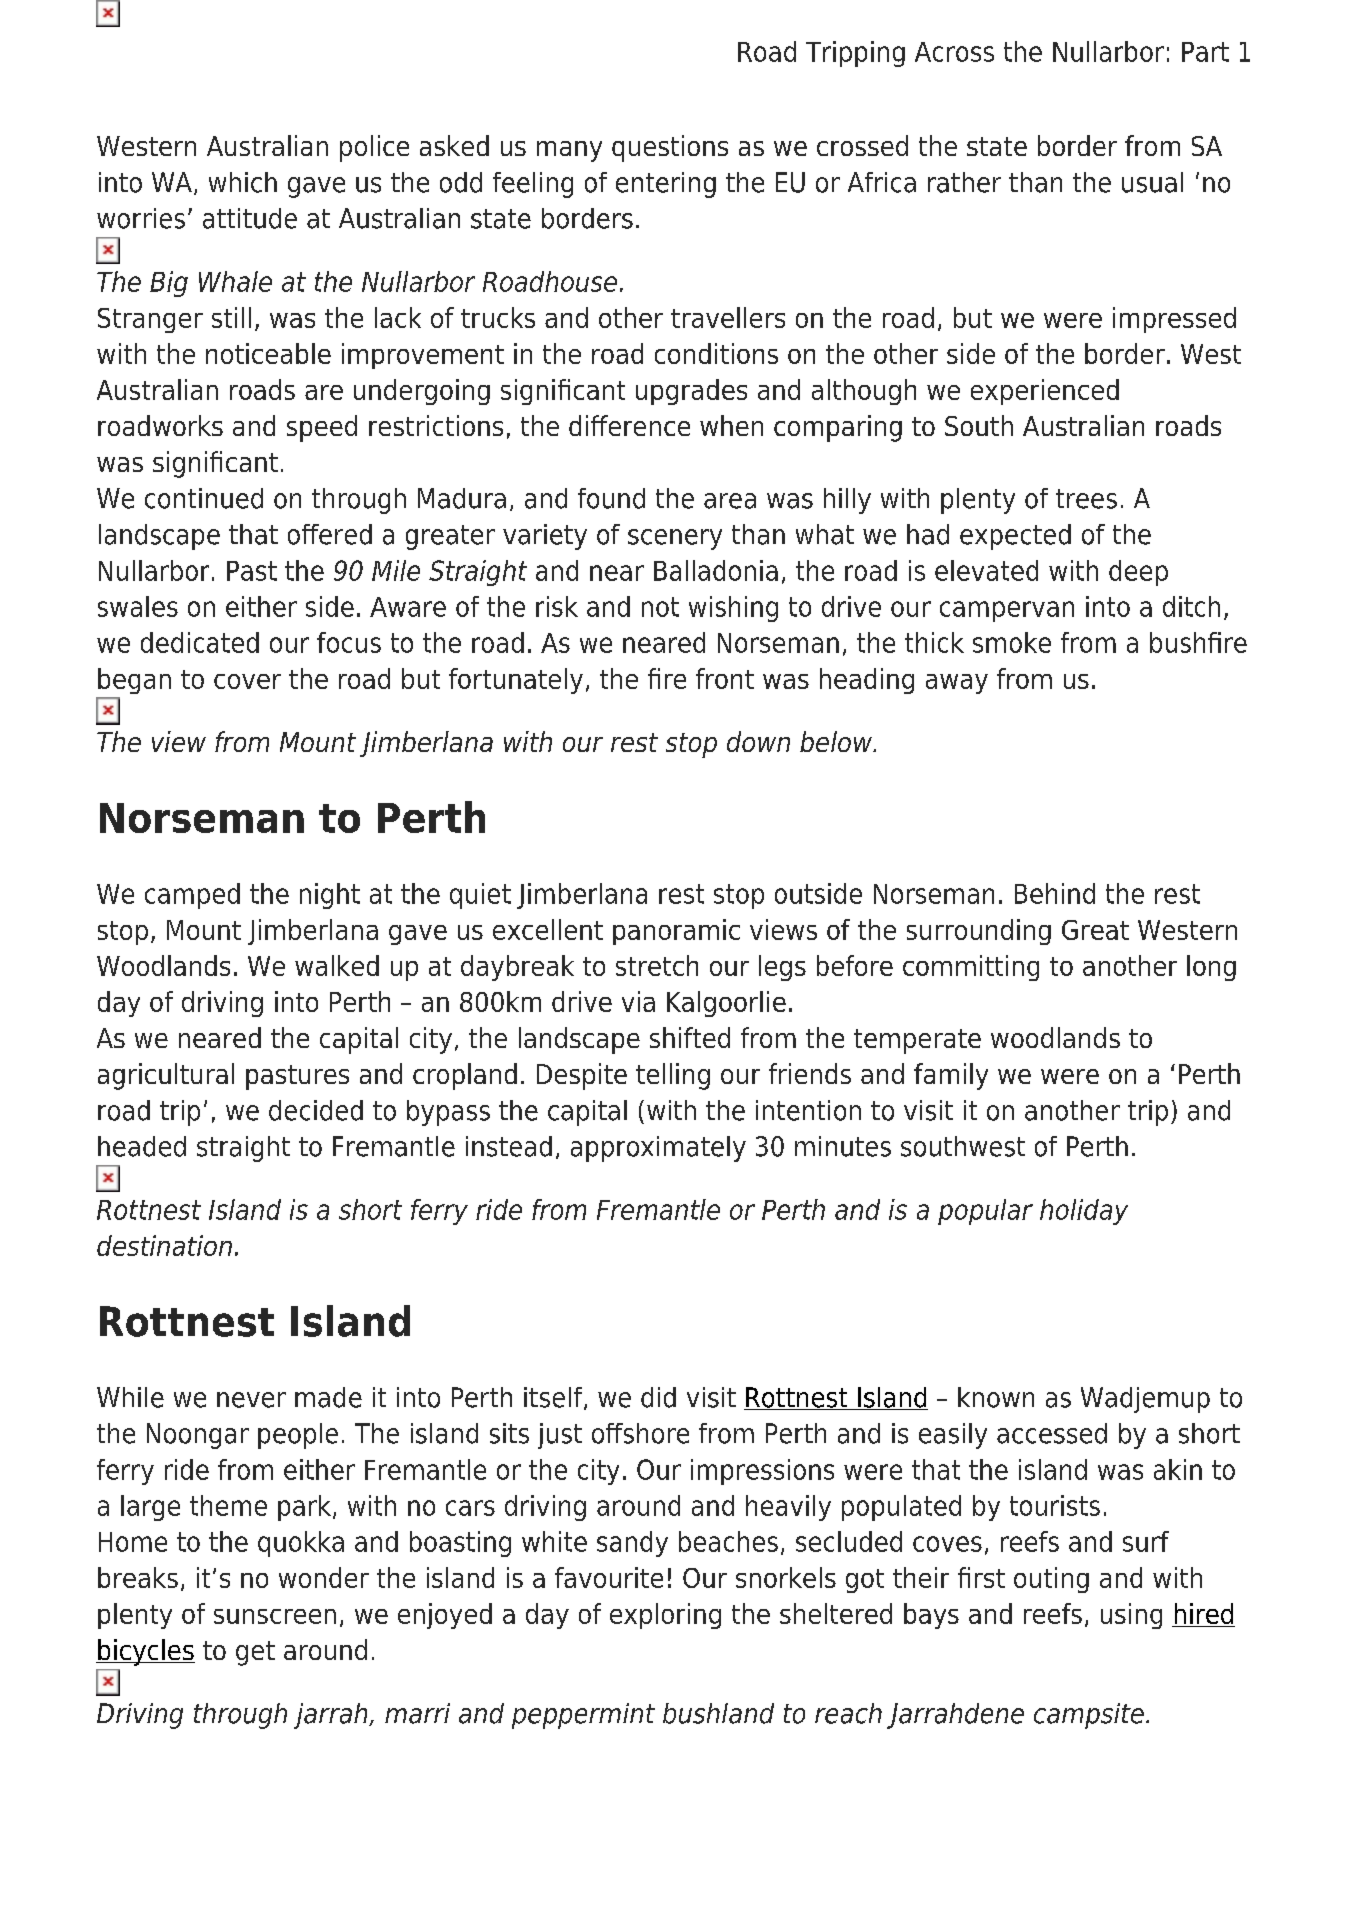 The height and width of the image is (1909, 1349). What do you see at coordinates (255, 1653) in the image?
I see `get` at bounding box center [255, 1653].
